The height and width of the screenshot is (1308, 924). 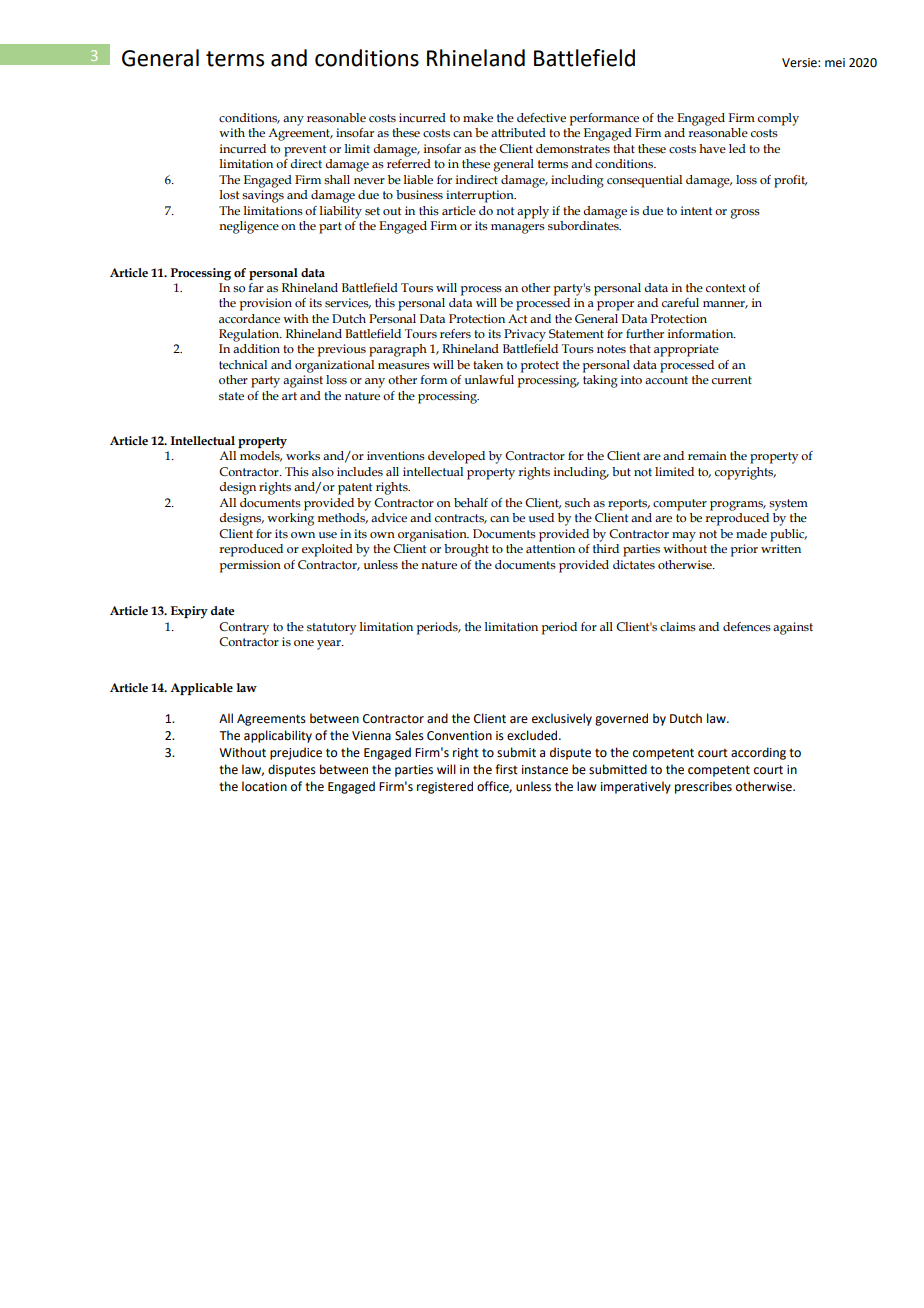 What do you see at coordinates (305, 151) in the screenshot?
I see `prevent` at bounding box center [305, 151].
